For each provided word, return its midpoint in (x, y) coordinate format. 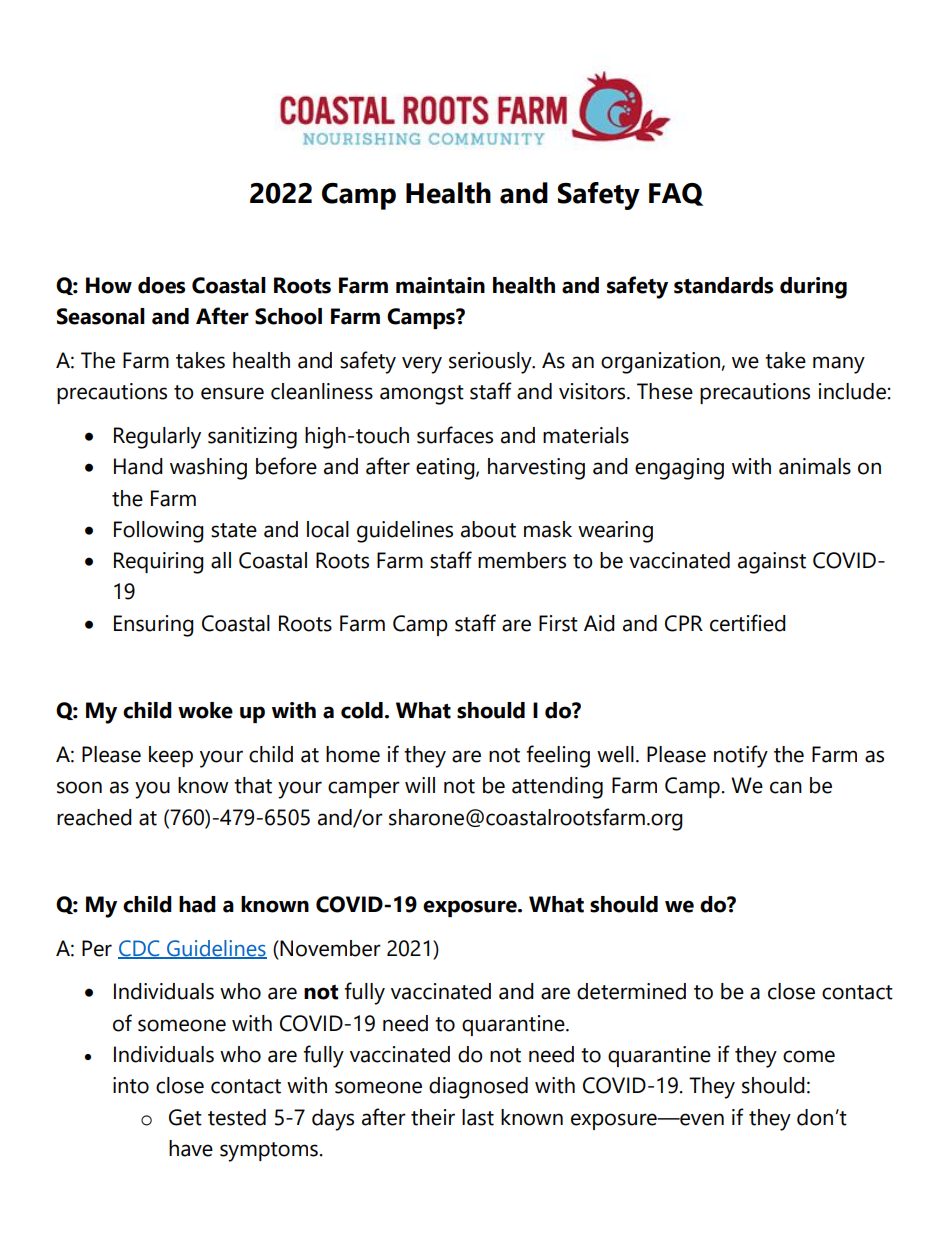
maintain (440, 285)
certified (748, 623)
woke (205, 710)
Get (185, 1117)
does (161, 285)
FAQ (676, 194)
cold (362, 710)
